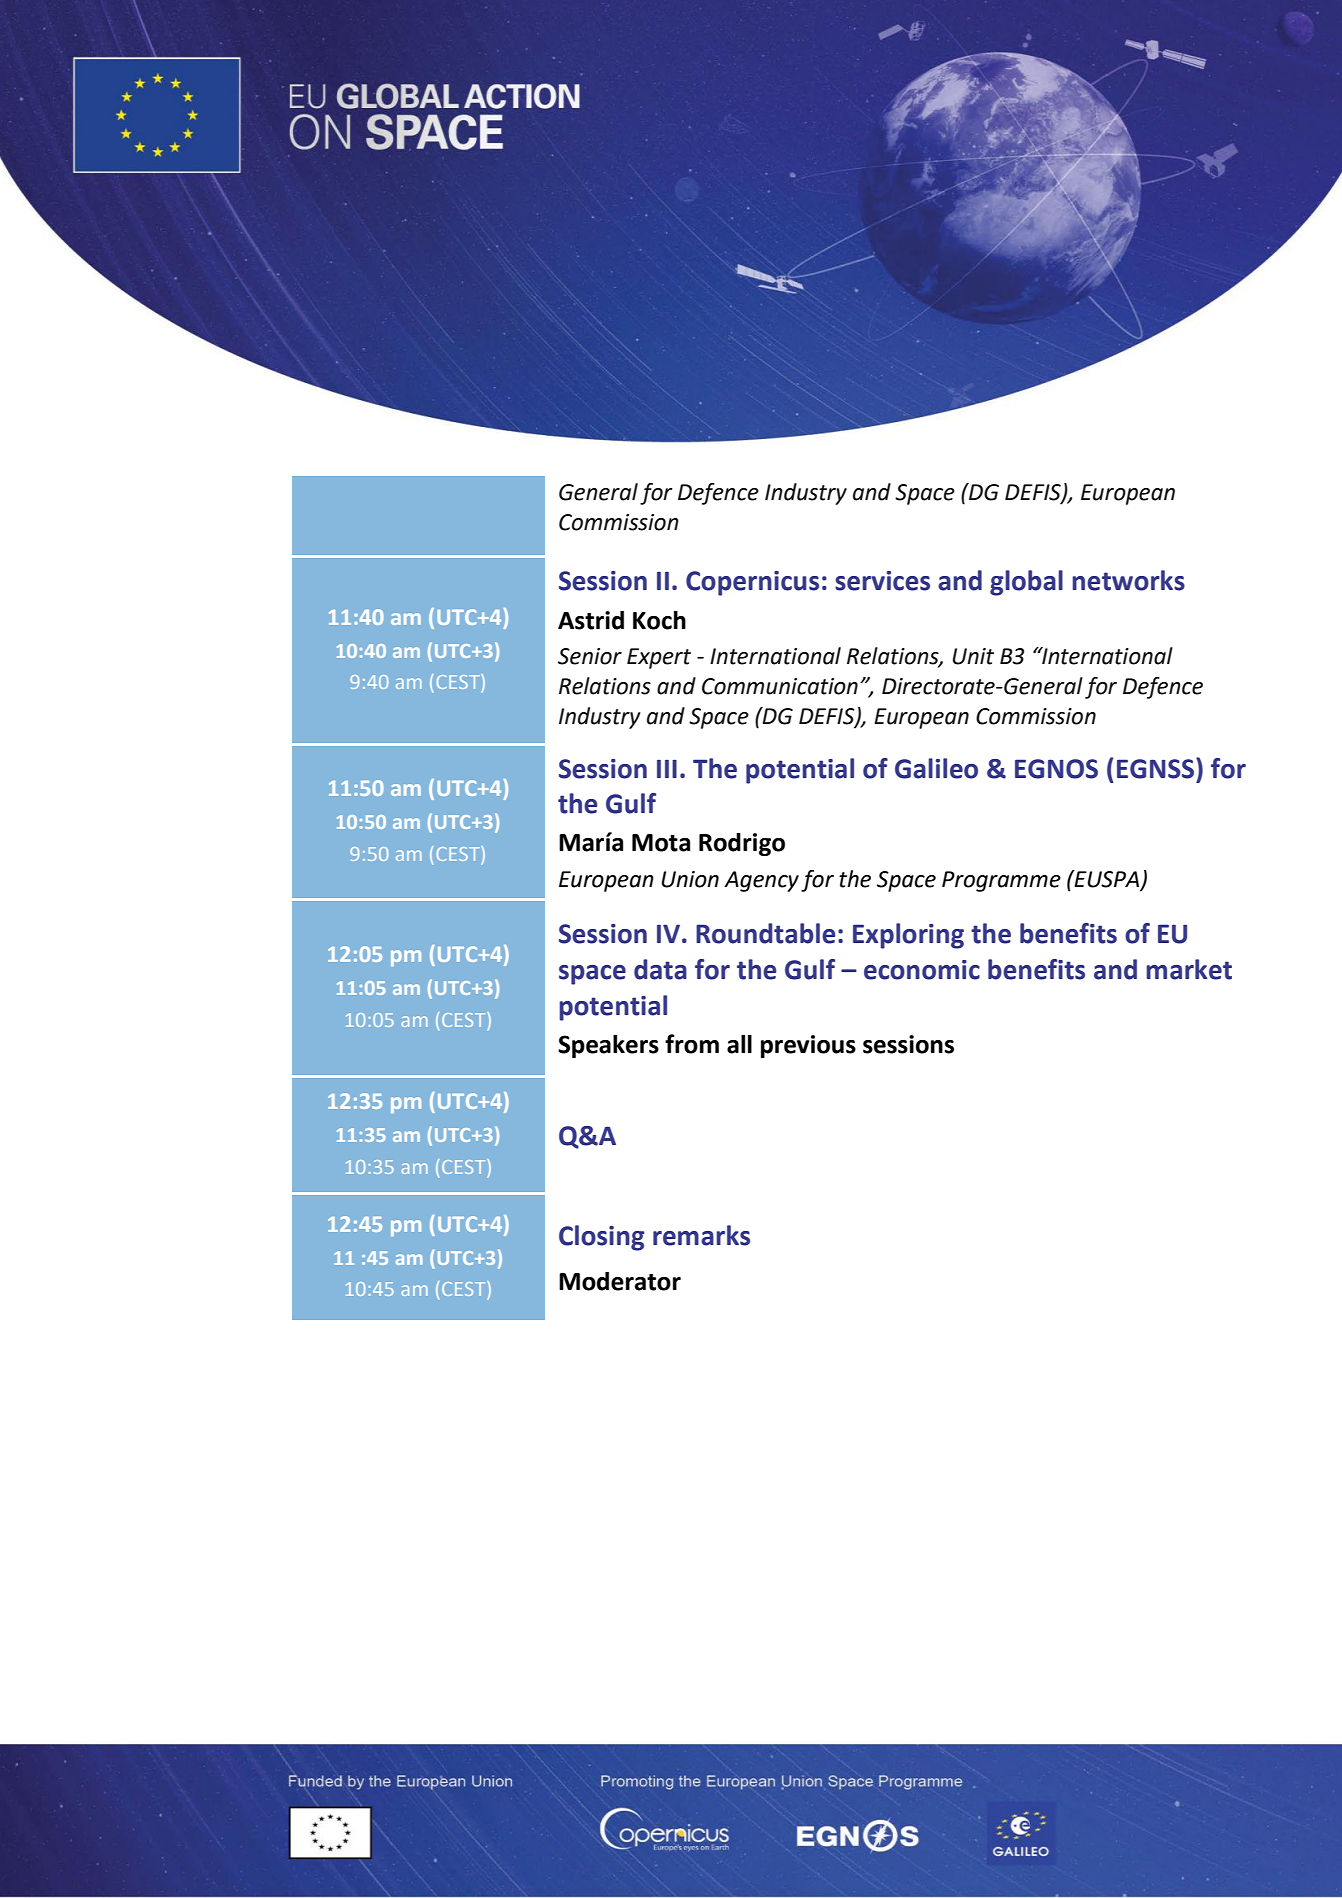  What do you see at coordinates (659, 620) in the document?
I see `Koch` at bounding box center [659, 620].
